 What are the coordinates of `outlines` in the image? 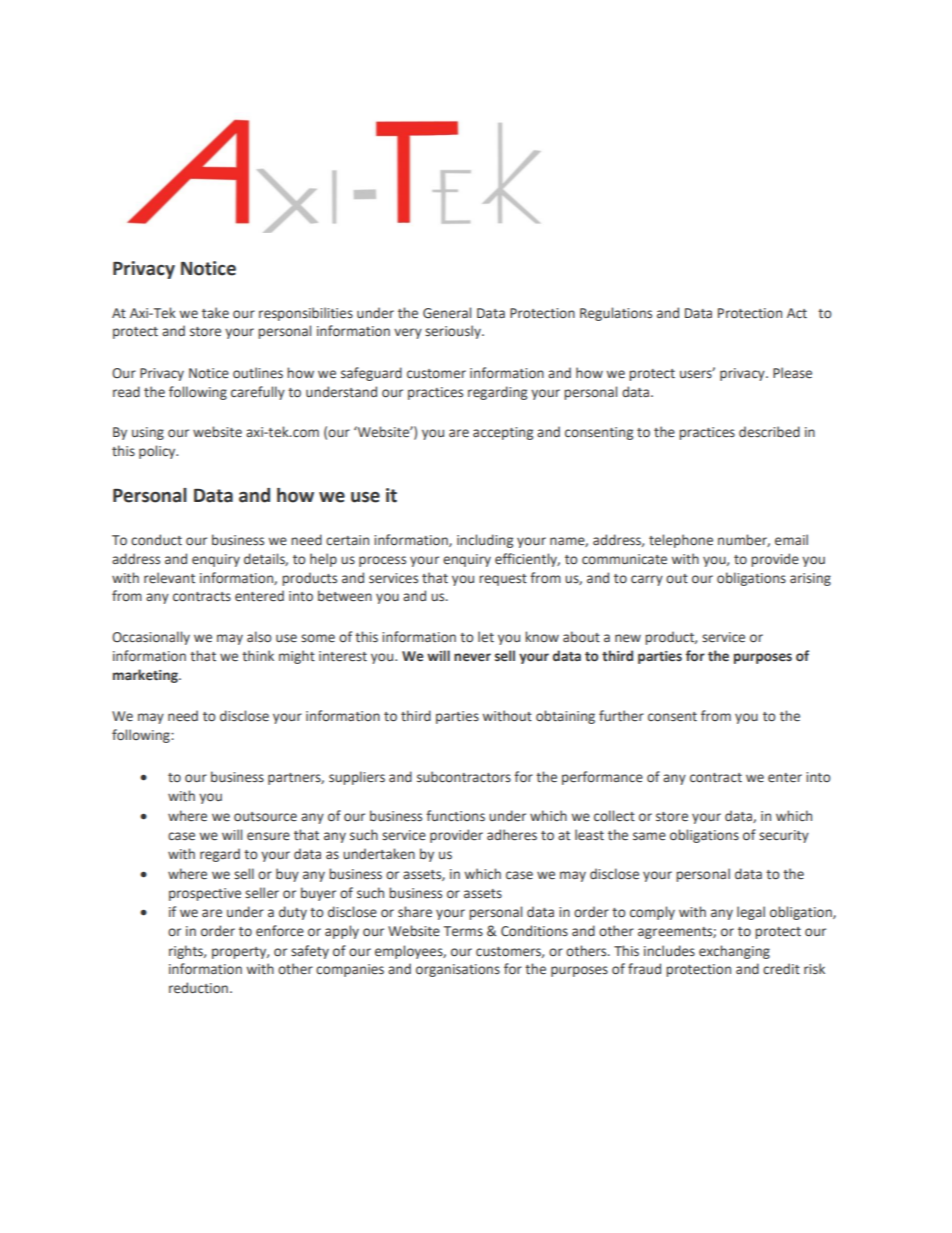 It's located at (258, 373).
